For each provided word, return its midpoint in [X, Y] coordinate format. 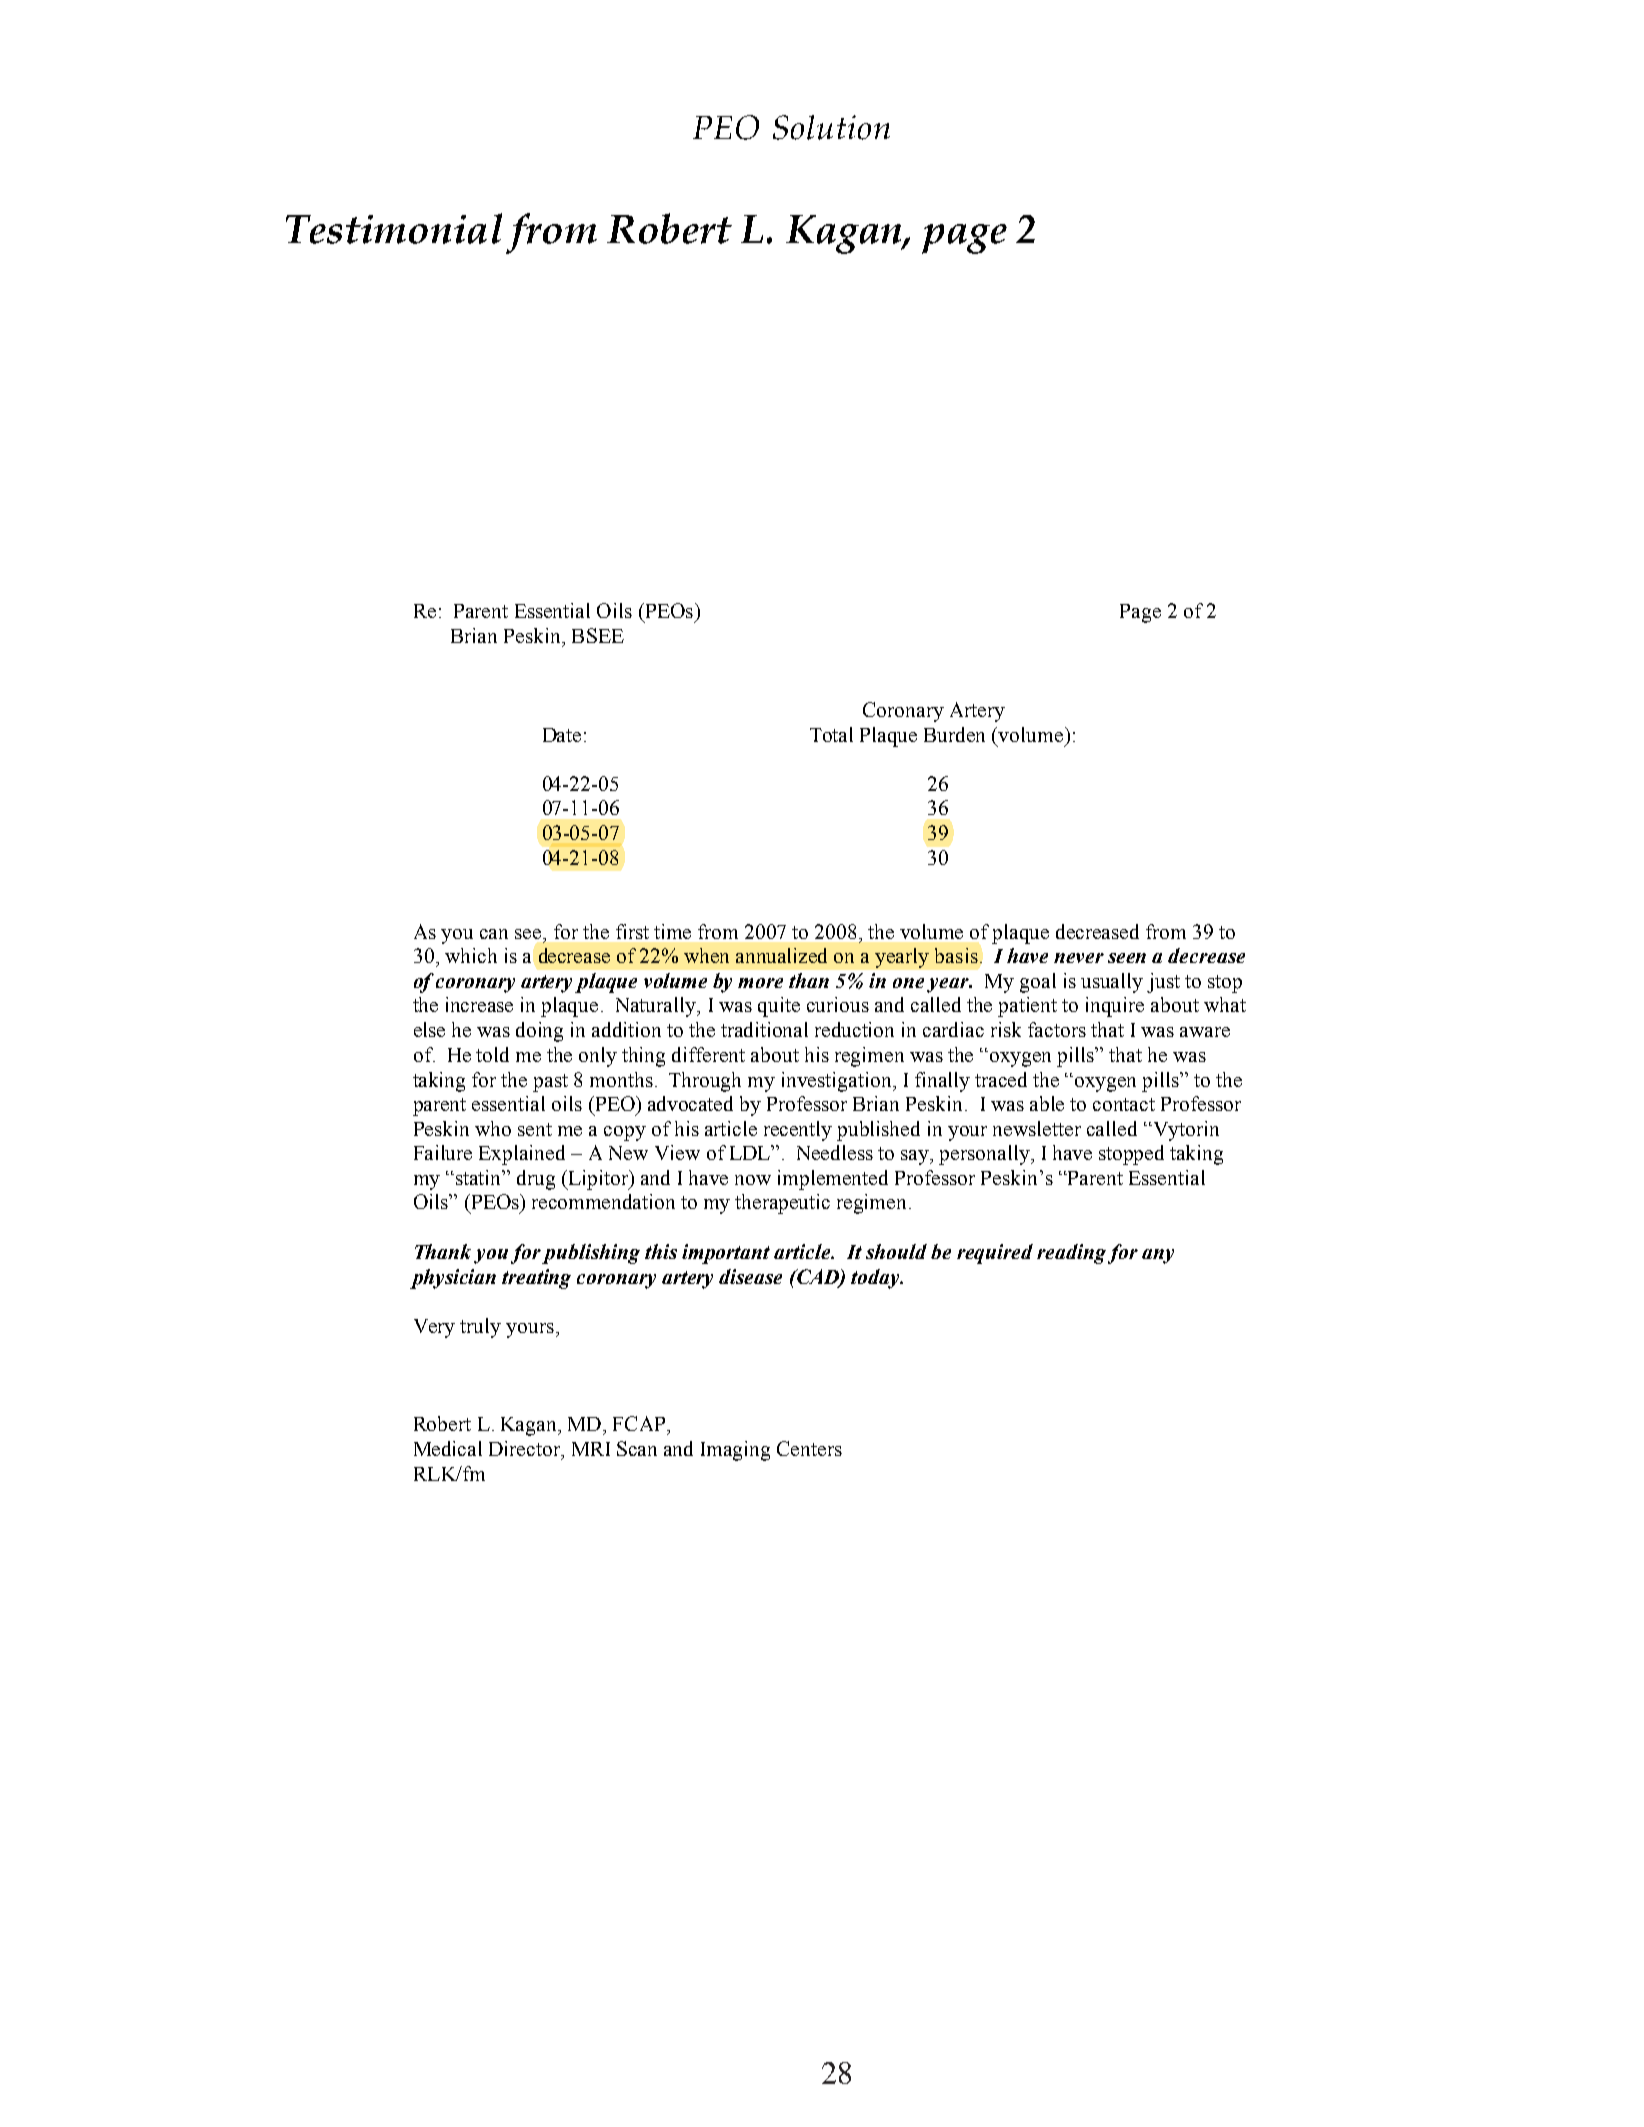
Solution [831, 127]
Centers [809, 1448]
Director [526, 1450]
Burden [954, 734]
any [1158, 1256]
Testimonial [394, 228]
